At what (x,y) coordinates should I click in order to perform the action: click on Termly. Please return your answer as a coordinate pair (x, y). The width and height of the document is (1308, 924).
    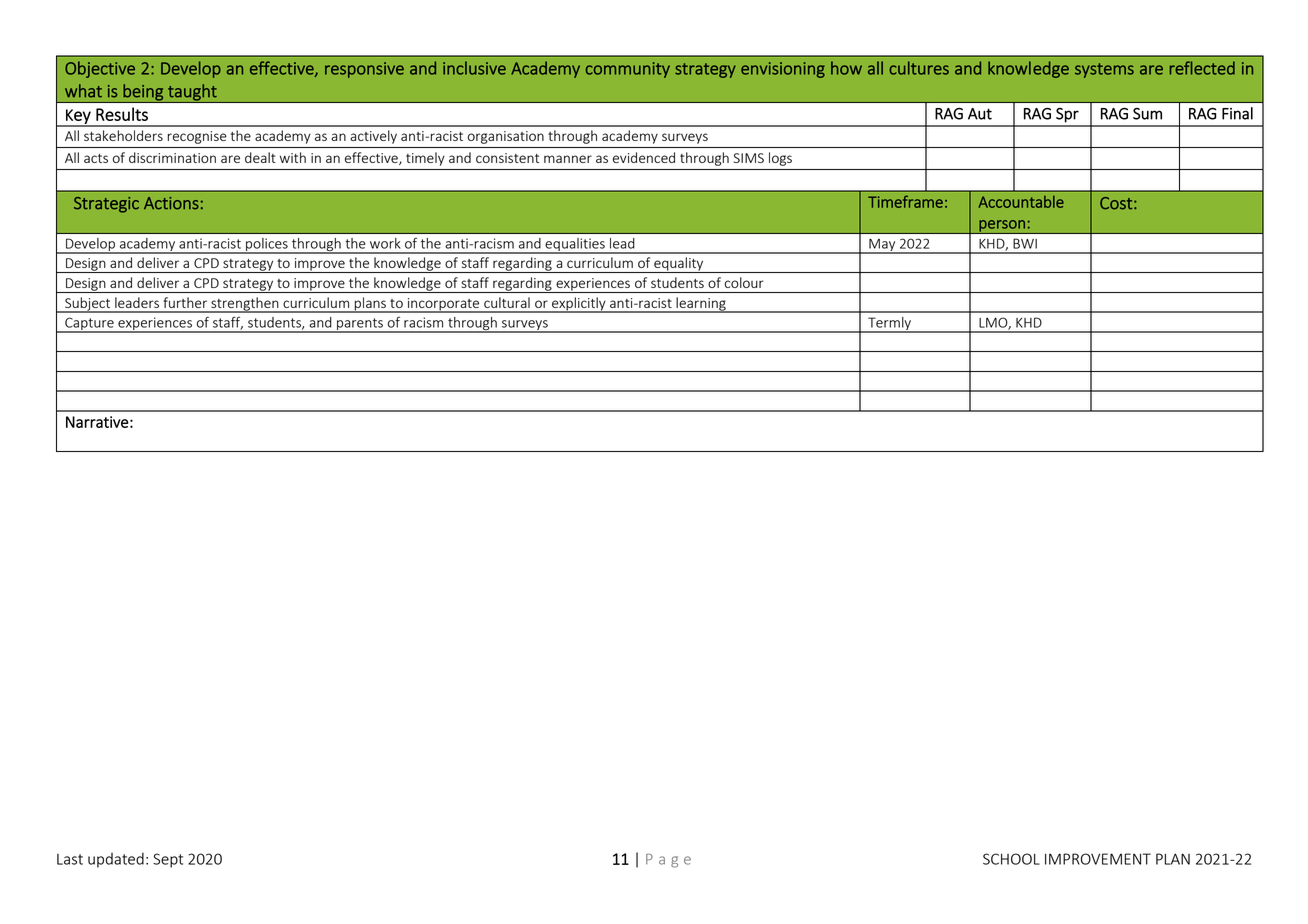
    Looking at the image, I should click on (889, 325).
